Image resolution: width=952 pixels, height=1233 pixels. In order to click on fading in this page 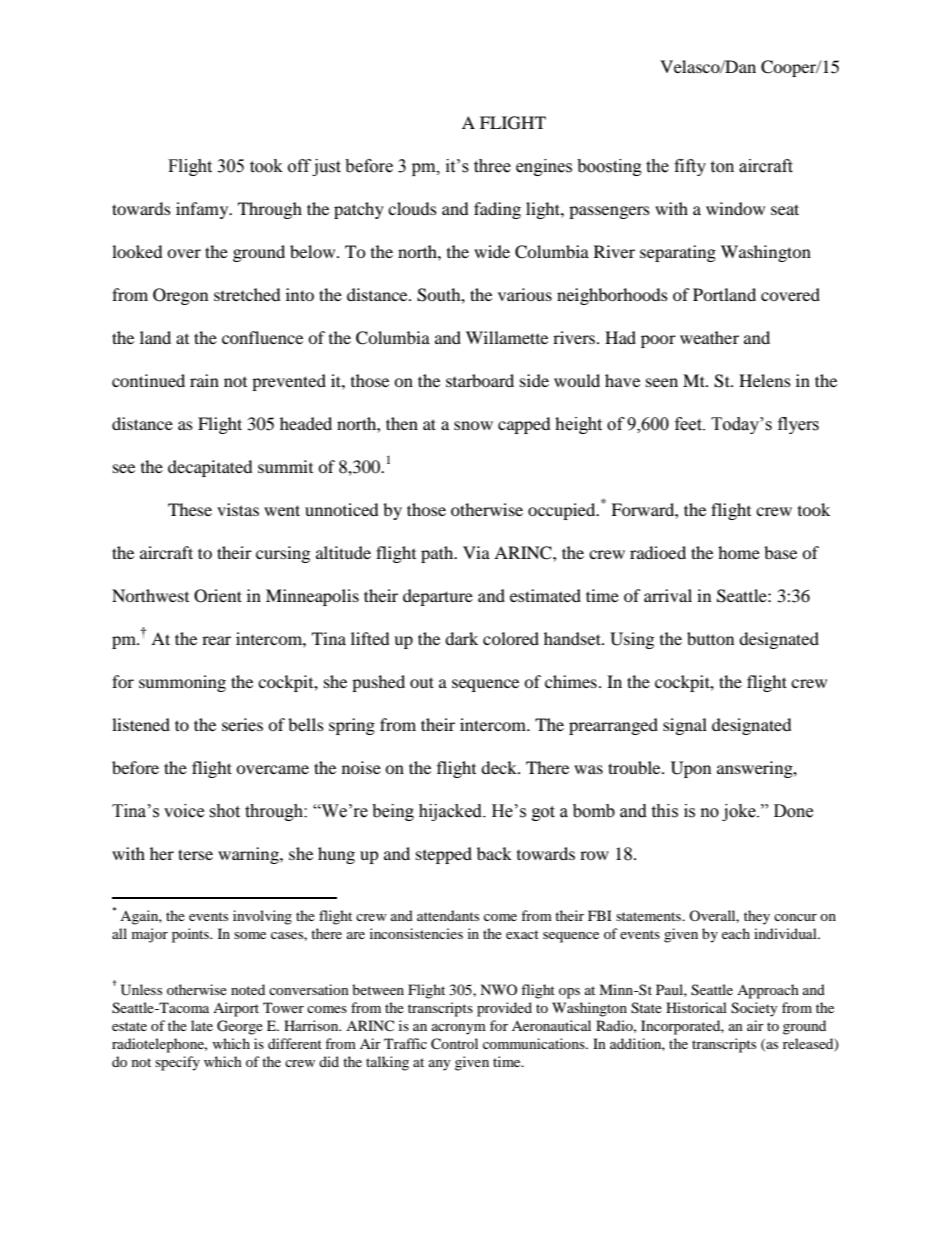, I will do `click(497, 210)`.
